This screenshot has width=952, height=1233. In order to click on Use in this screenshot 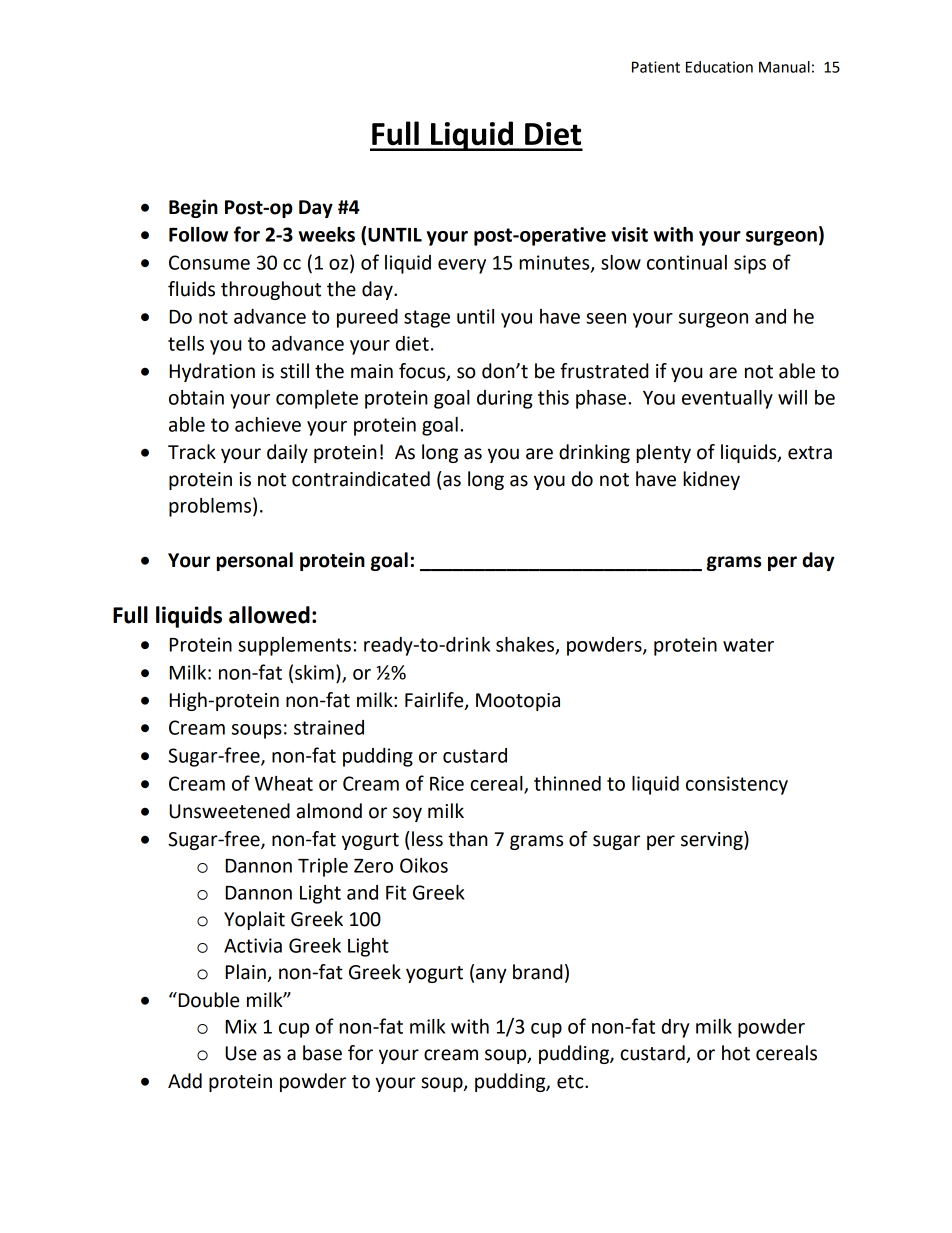, I will do `click(241, 1053)`.
